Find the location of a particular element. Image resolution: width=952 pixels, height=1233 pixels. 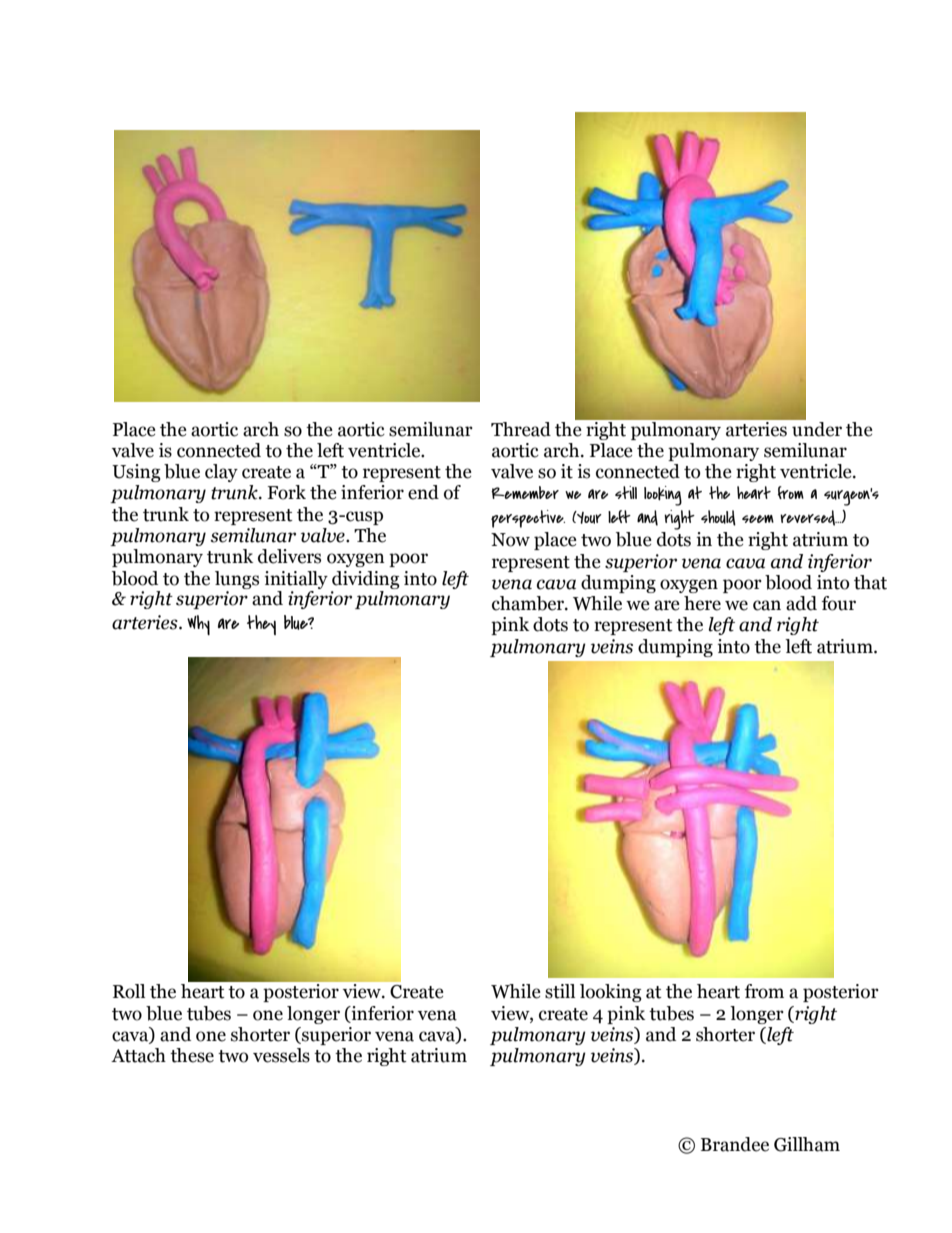

Why is located at coordinates (198, 625).
